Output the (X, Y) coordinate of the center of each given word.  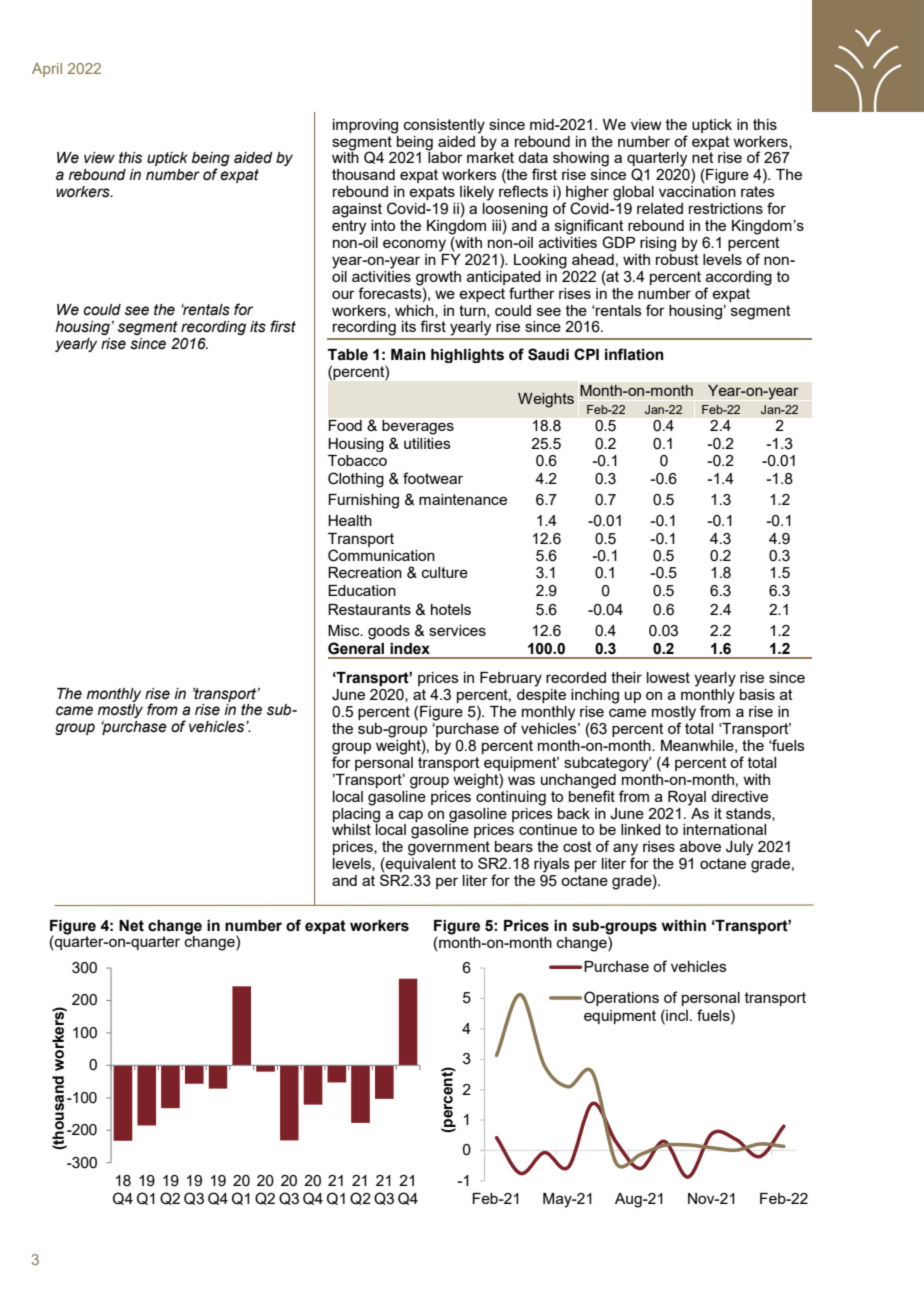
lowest (668, 677)
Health (350, 520)
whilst (351, 829)
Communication (381, 555)
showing (581, 159)
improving (365, 126)
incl (676, 1015)
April (47, 70)
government (449, 849)
